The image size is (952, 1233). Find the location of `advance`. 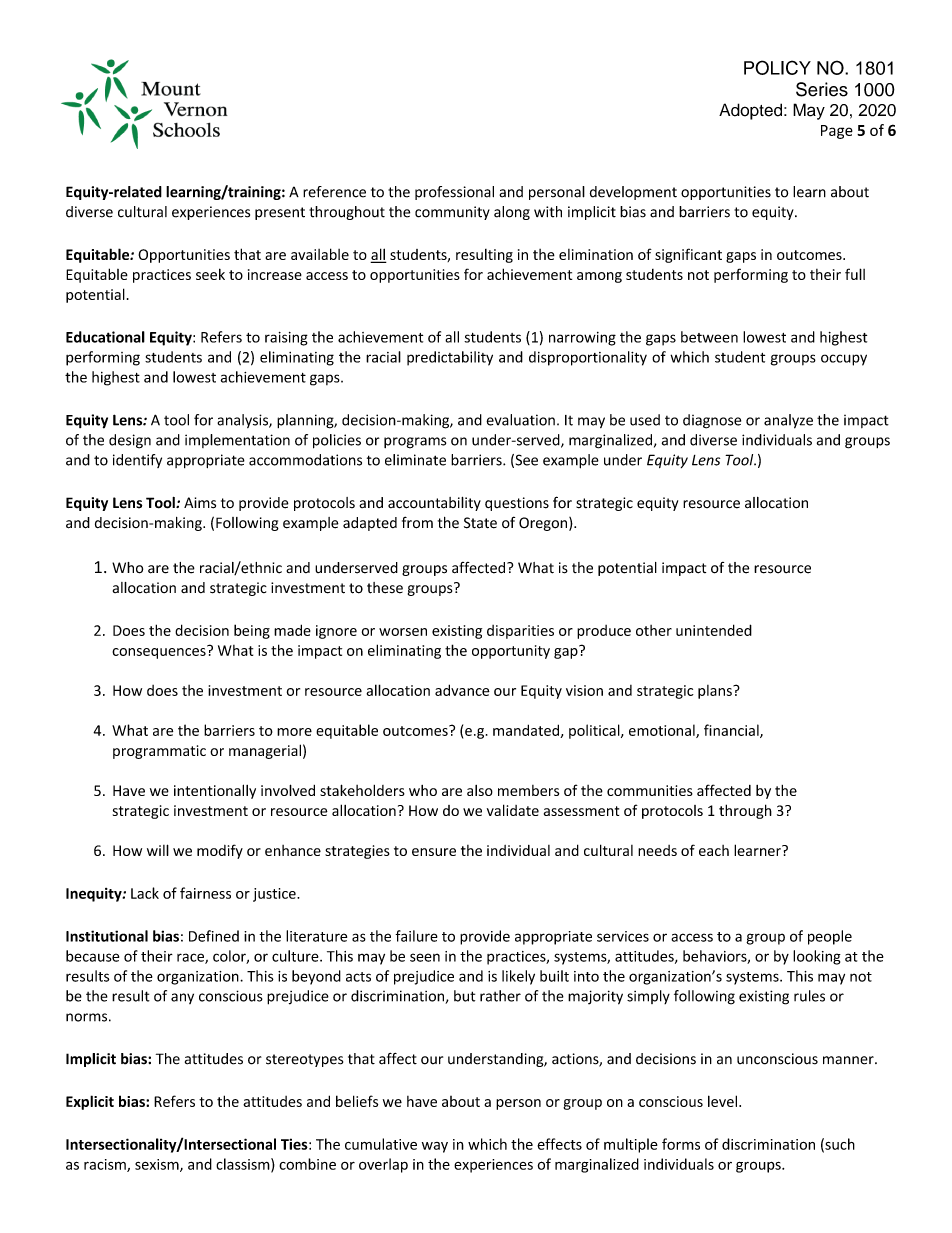

advance is located at coordinates (462, 690).
